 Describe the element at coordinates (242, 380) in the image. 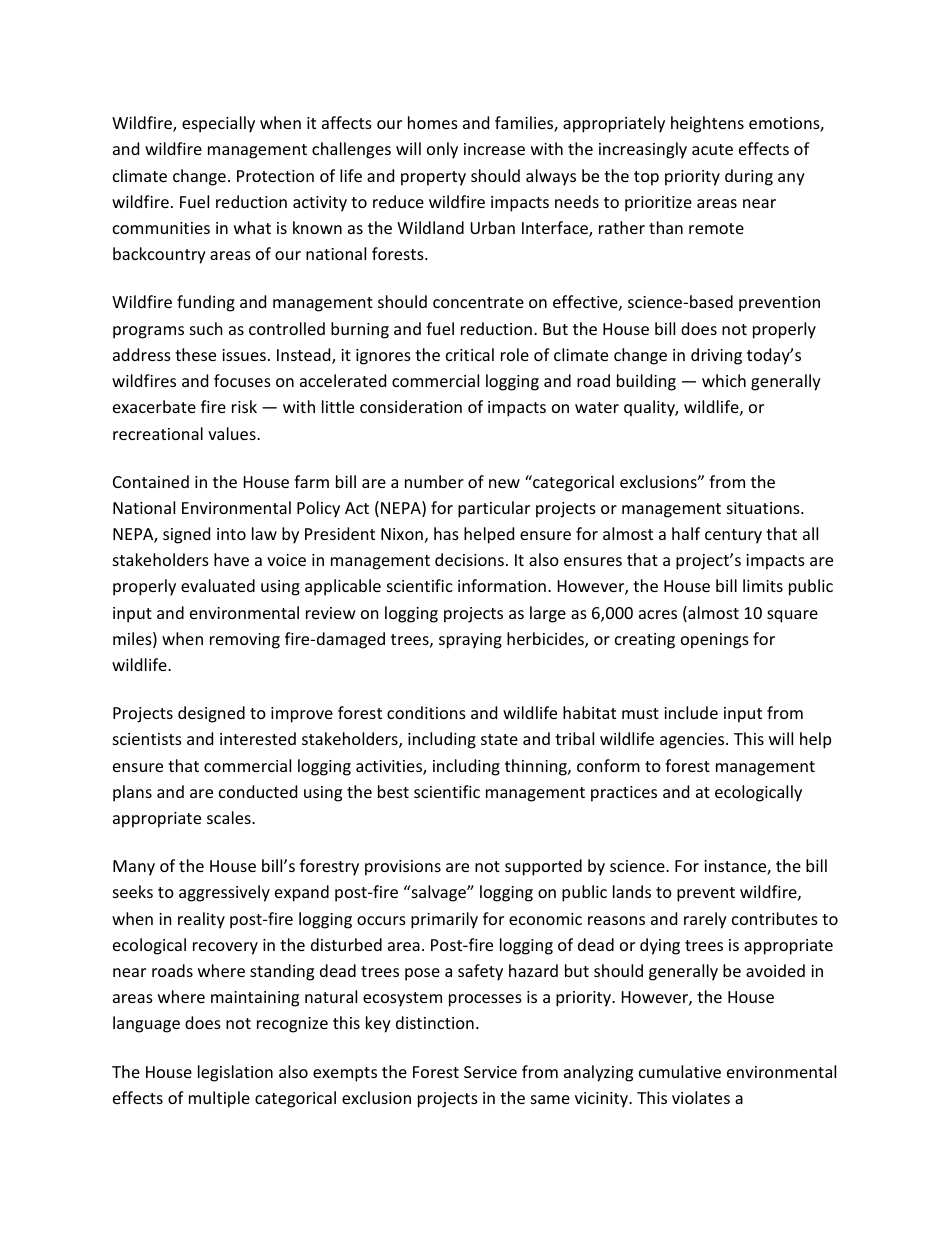

I see `focuses` at that location.
